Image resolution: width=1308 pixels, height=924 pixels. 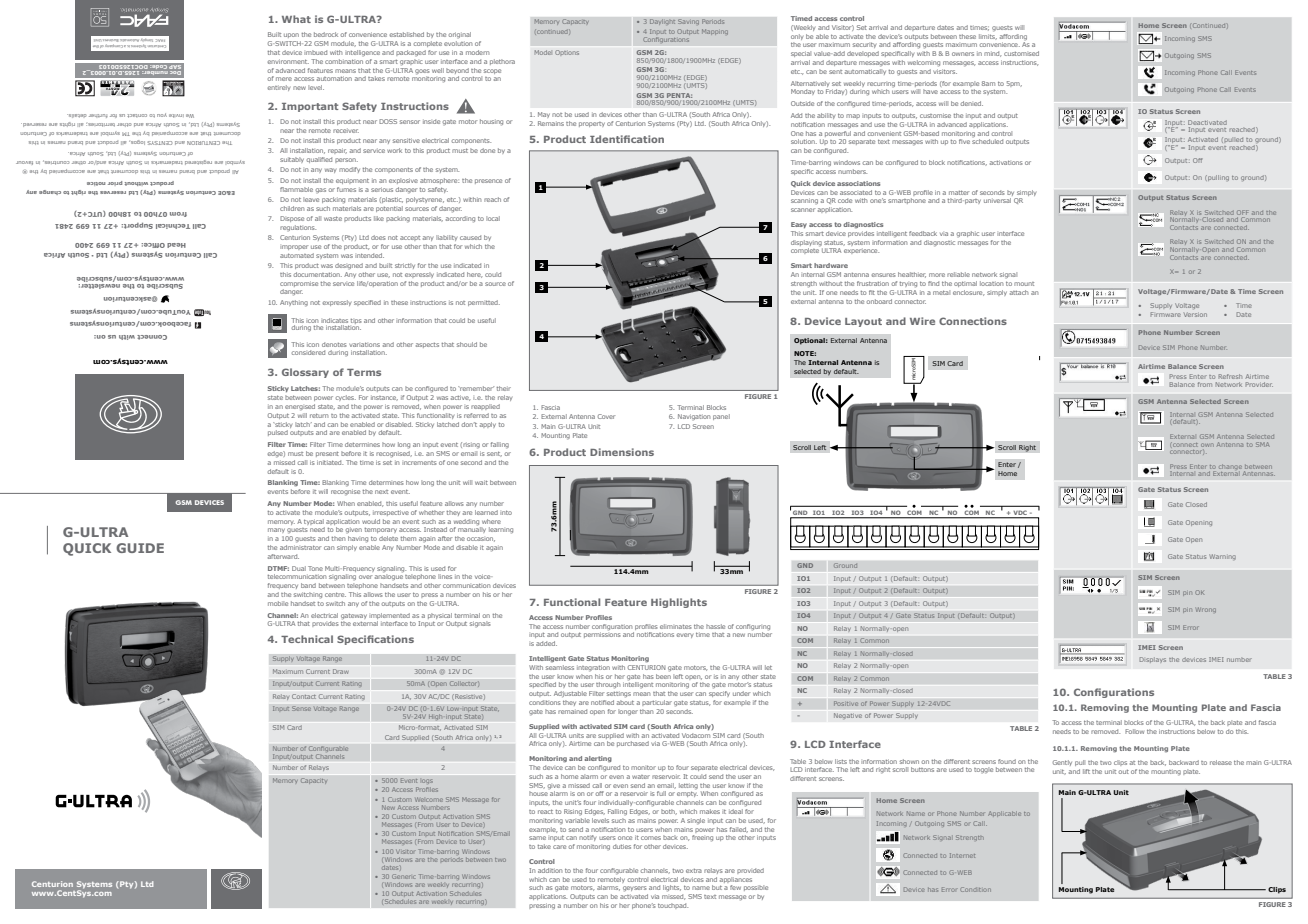 I want to click on extra, so click(x=694, y=871).
